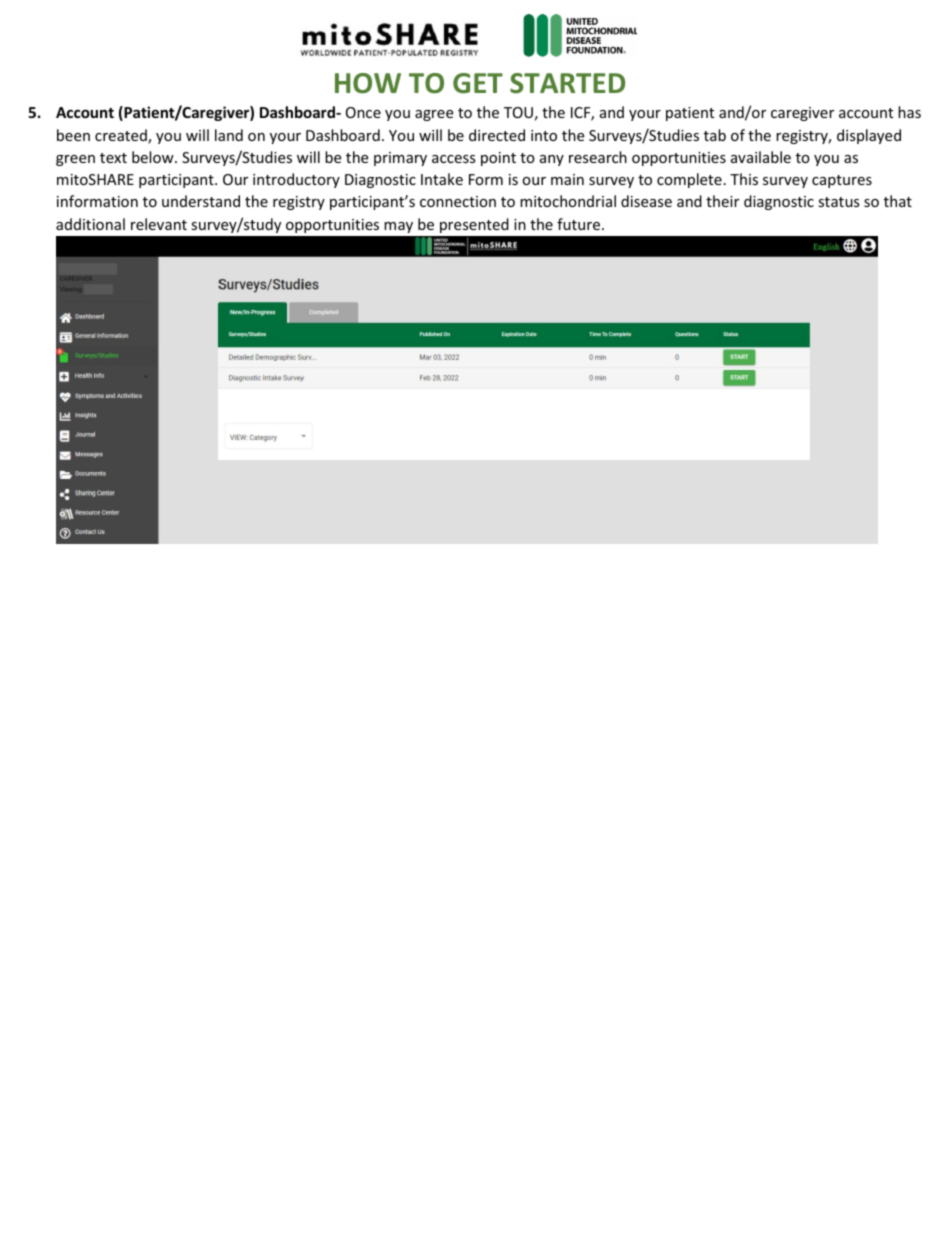 The width and height of the image is (952, 1233). I want to click on relevant, so click(159, 224).
